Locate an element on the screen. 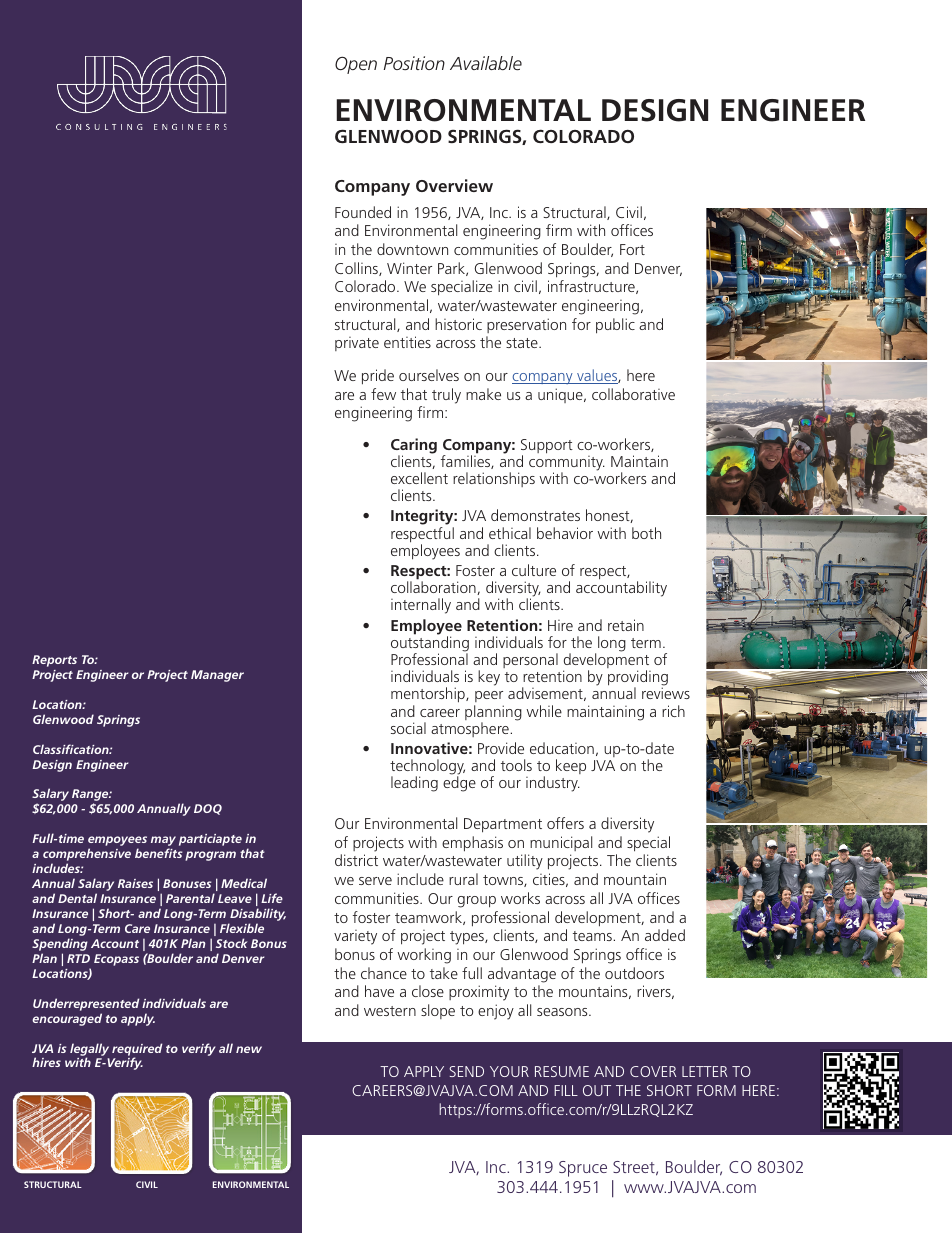 The height and width of the screenshot is (1233, 952). Position is located at coordinates (414, 63).
